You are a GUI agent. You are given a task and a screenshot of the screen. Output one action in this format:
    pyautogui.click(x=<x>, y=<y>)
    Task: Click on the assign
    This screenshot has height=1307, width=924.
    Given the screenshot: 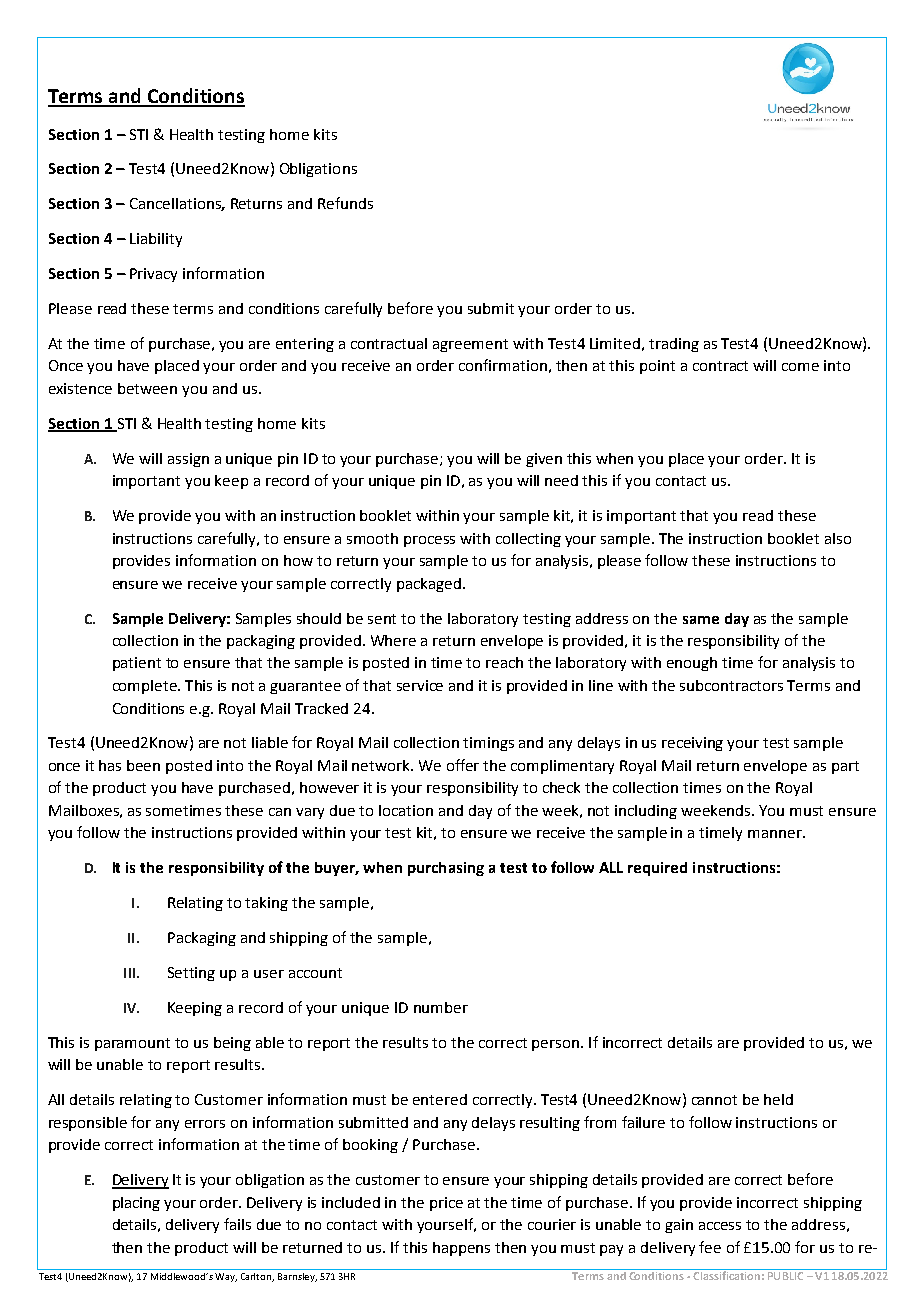 What is the action you would take?
    pyautogui.click(x=188, y=460)
